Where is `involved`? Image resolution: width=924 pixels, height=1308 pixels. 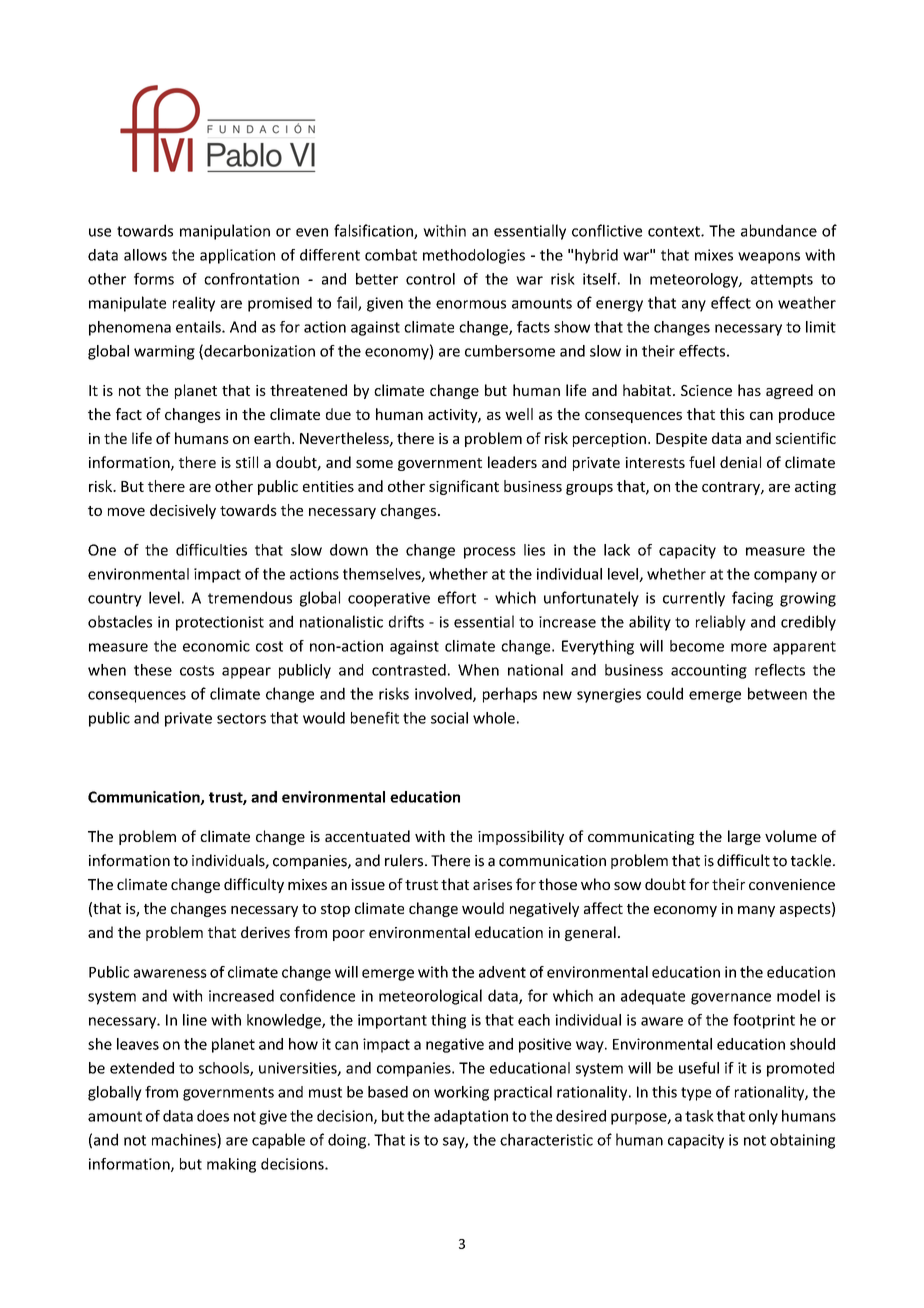
involved is located at coordinates (444, 694).
